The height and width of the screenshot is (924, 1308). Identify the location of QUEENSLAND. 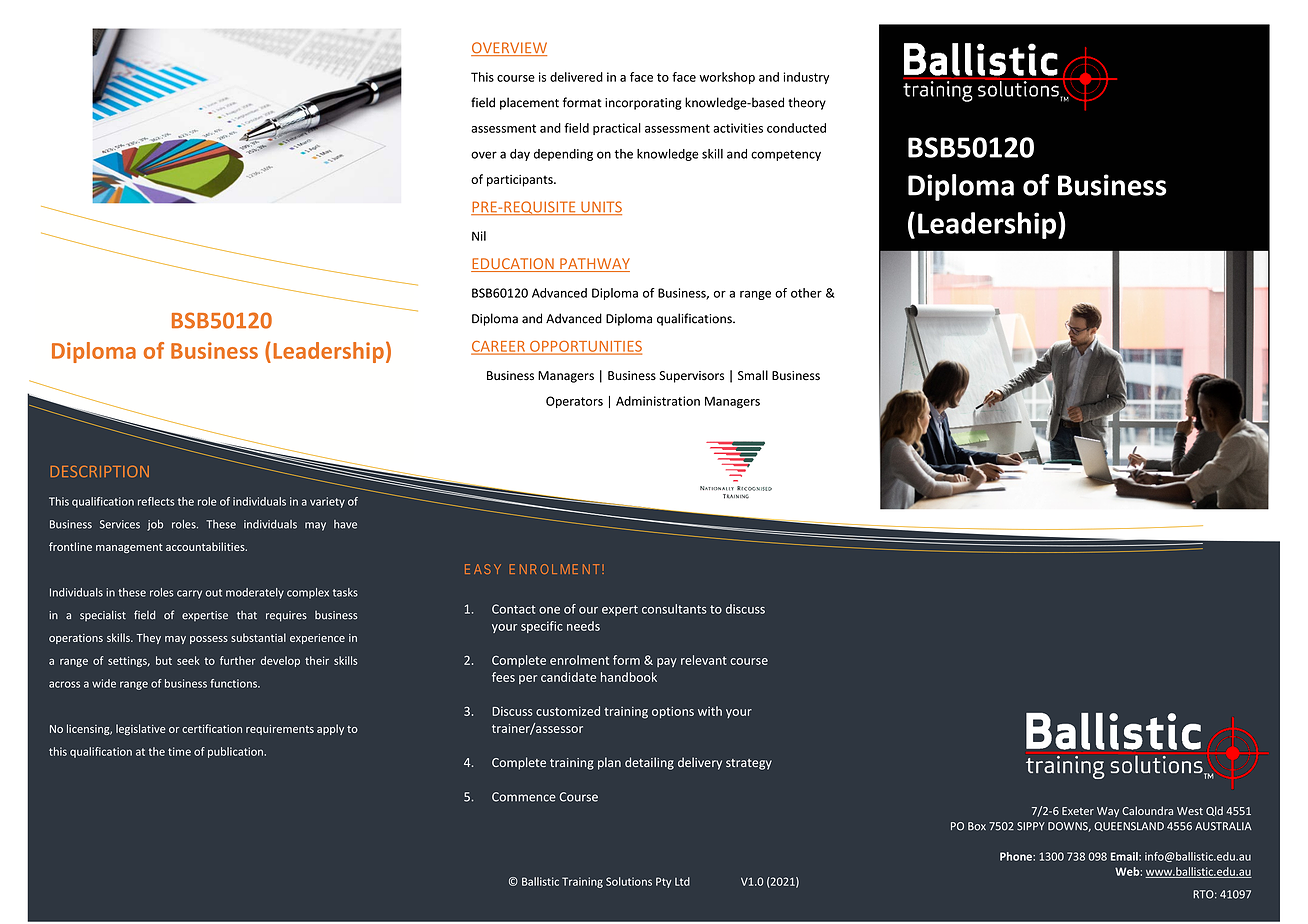
(1129, 826).
